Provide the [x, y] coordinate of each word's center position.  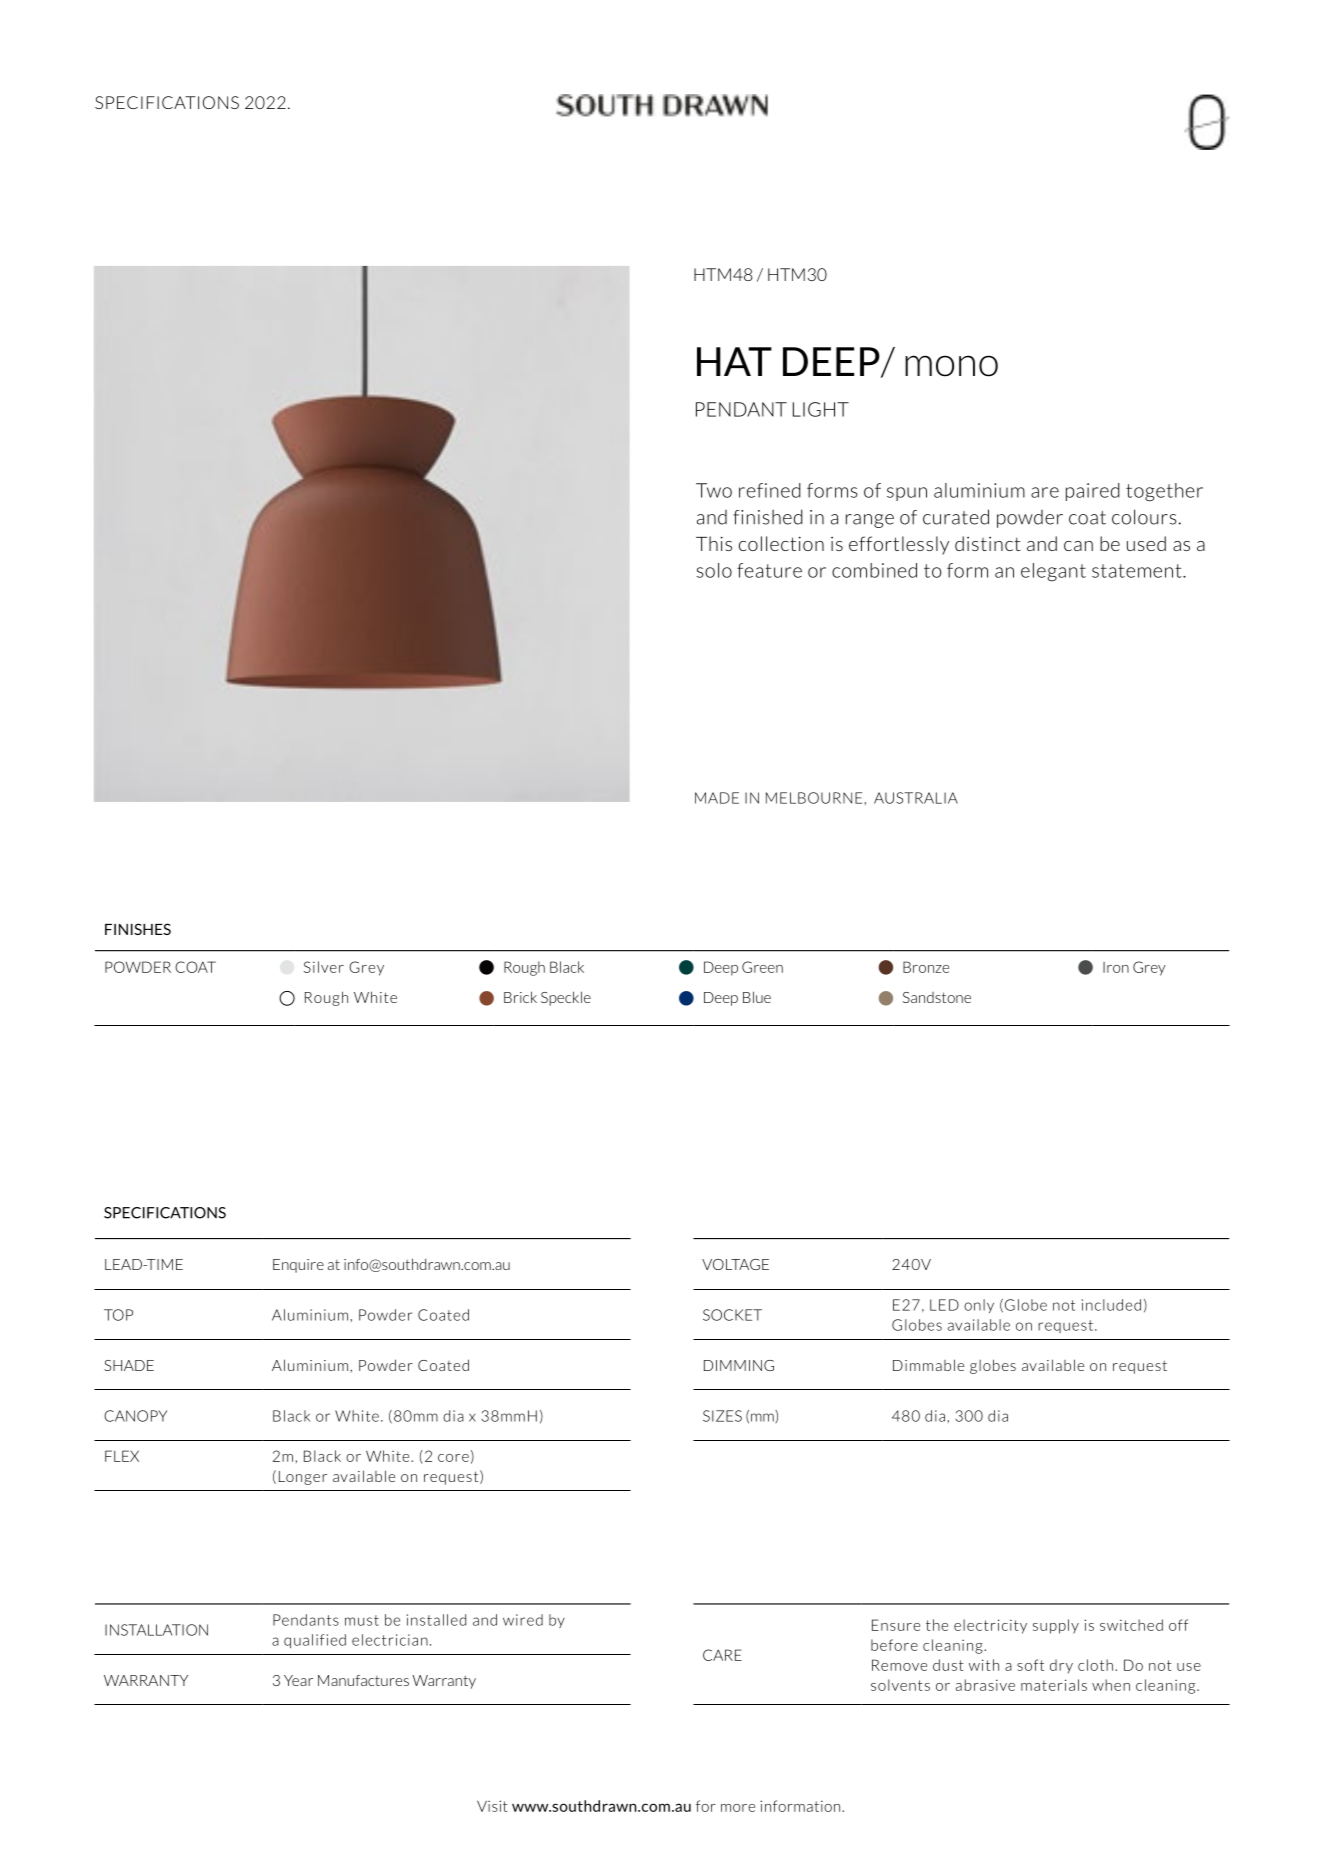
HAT [734, 361]
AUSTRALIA [916, 798]
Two [714, 490]
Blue [757, 997]
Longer [303, 1478]
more [738, 1808]
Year [298, 1680]
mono [951, 366]
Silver [324, 967]
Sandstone [937, 997]
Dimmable [928, 1365]
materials [1054, 1685]
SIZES [722, 1416]
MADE [717, 798]
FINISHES [138, 929]
